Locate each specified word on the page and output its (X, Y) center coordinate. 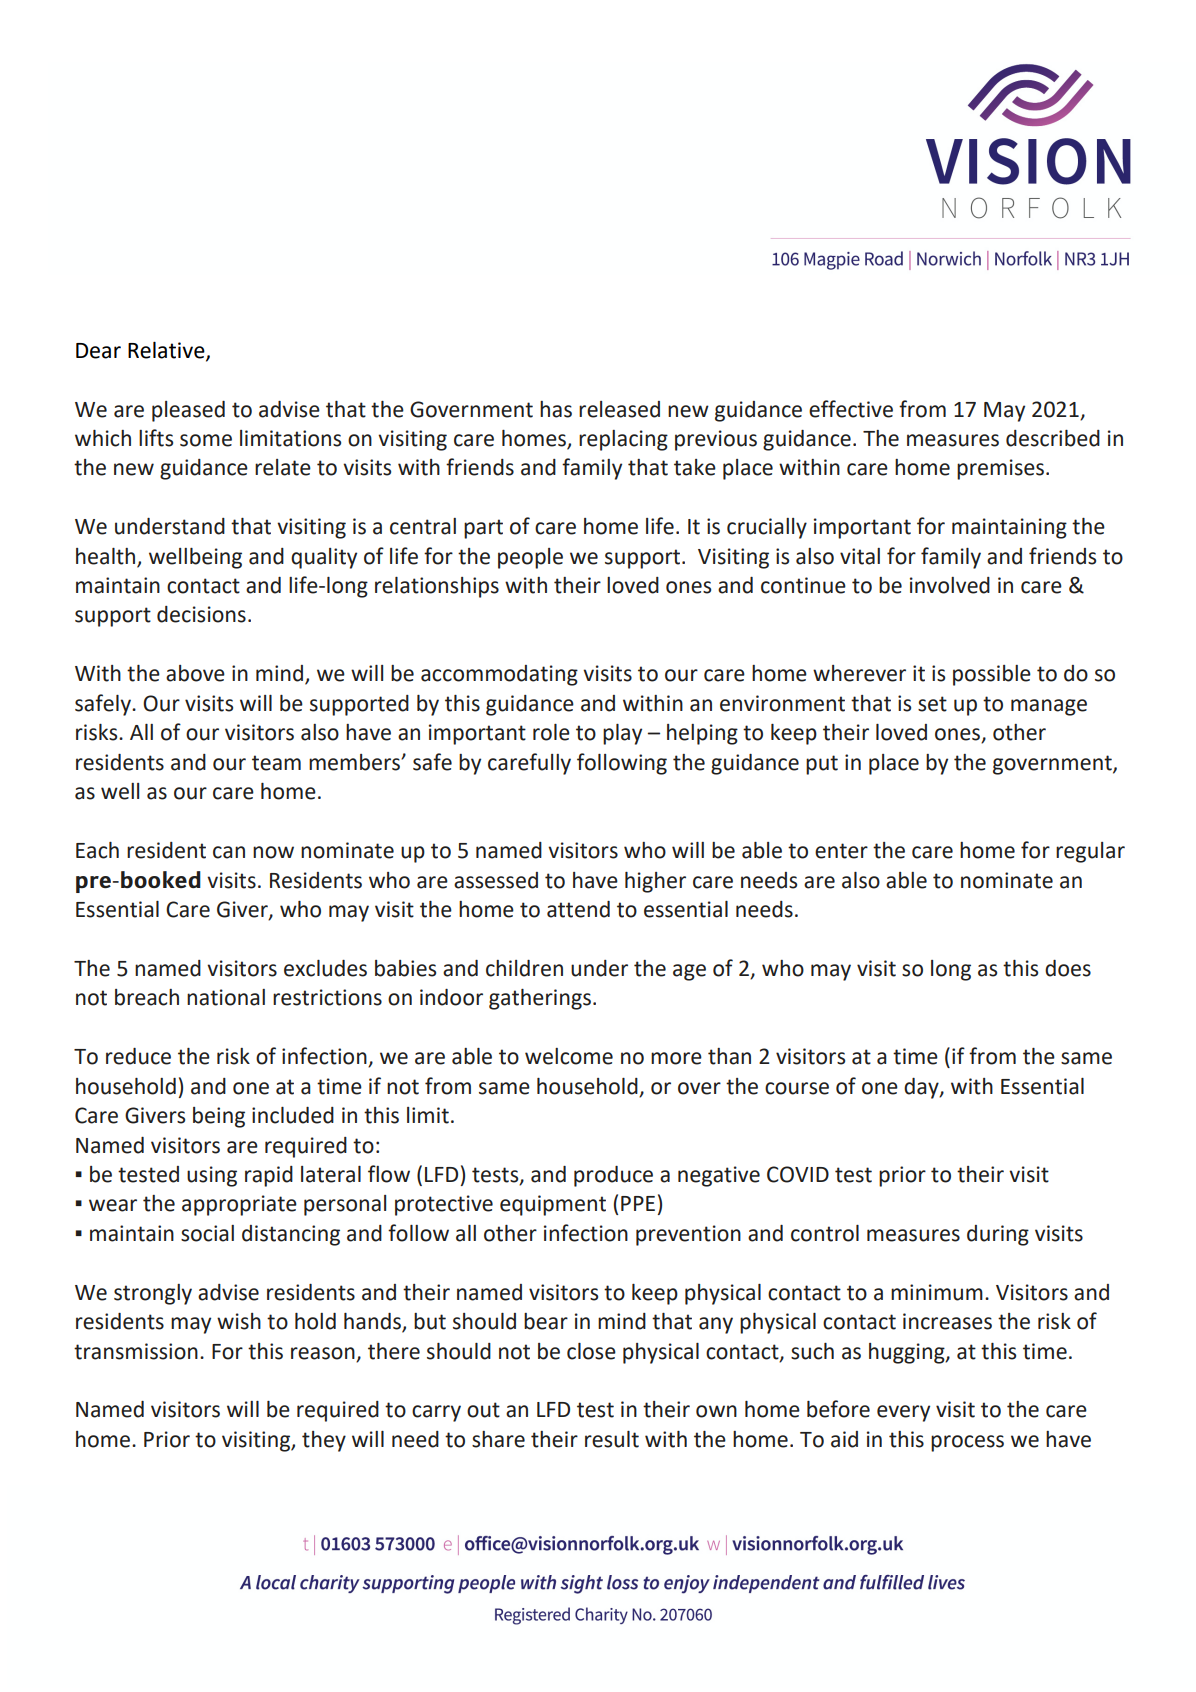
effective (851, 409)
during (998, 1235)
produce (613, 1176)
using (212, 1176)
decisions (201, 614)
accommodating (499, 675)
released (619, 409)
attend (578, 909)
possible (992, 675)
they (324, 1441)
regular (1090, 852)
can (229, 852)
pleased (188, 411)
